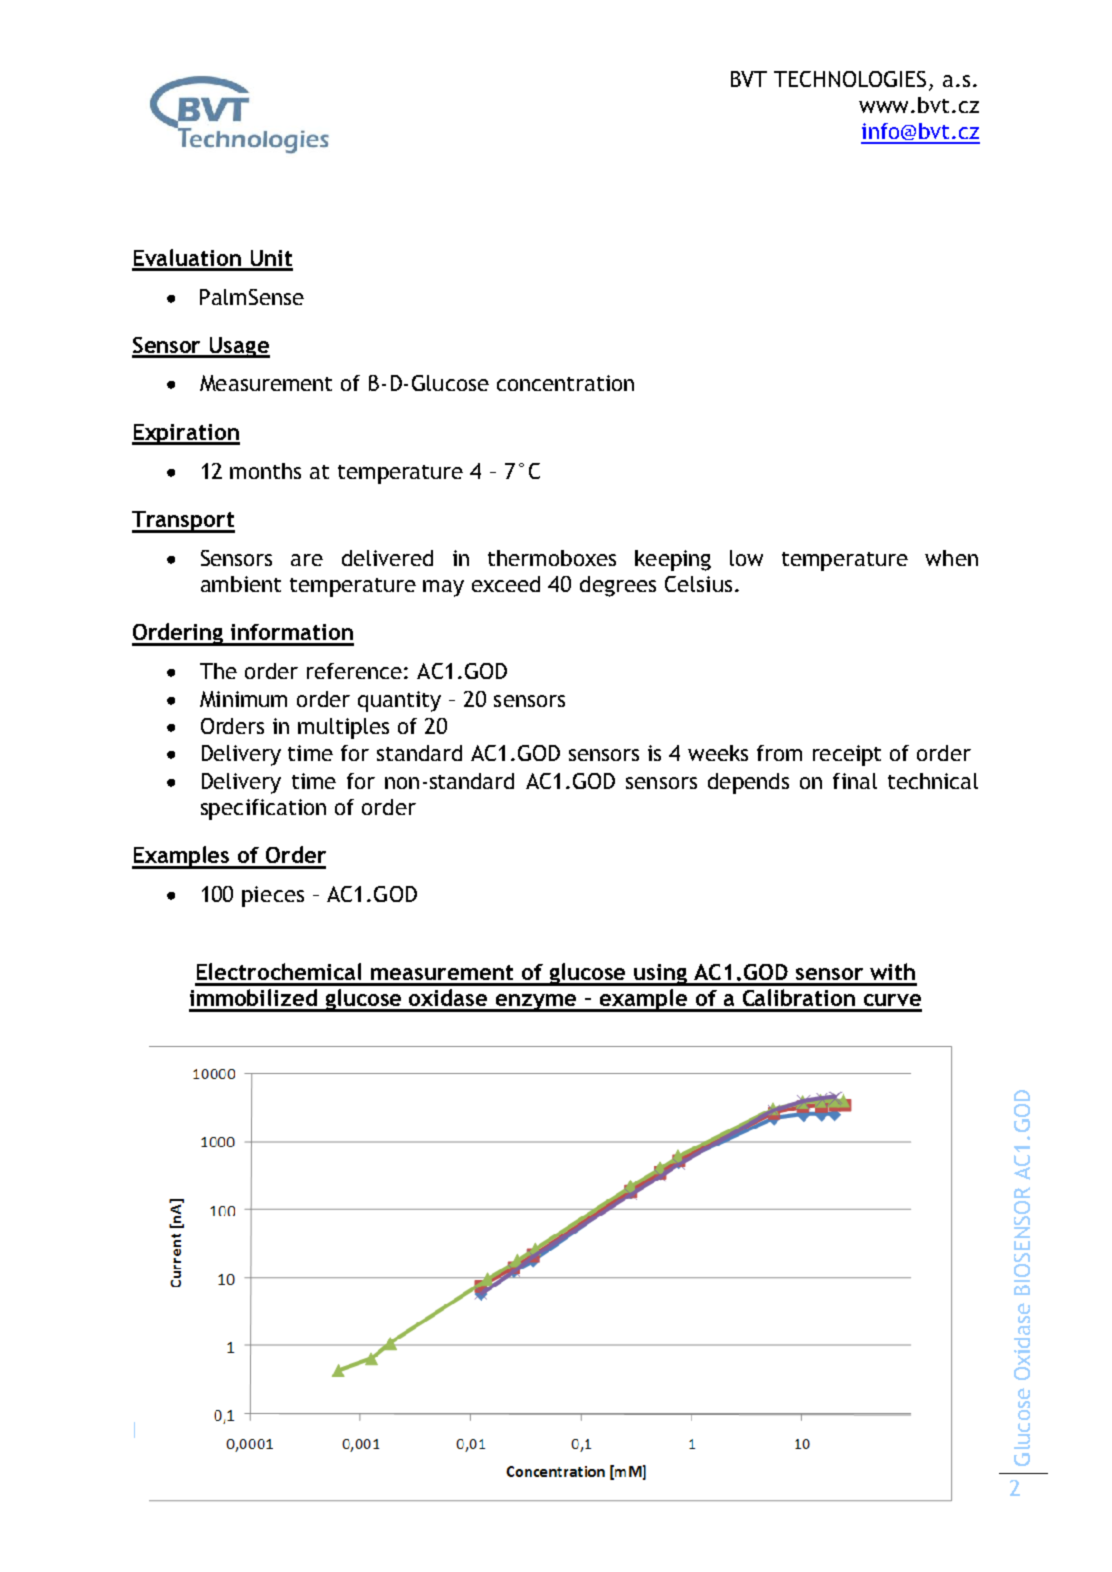  I want to click on using, so click(660, 975).
